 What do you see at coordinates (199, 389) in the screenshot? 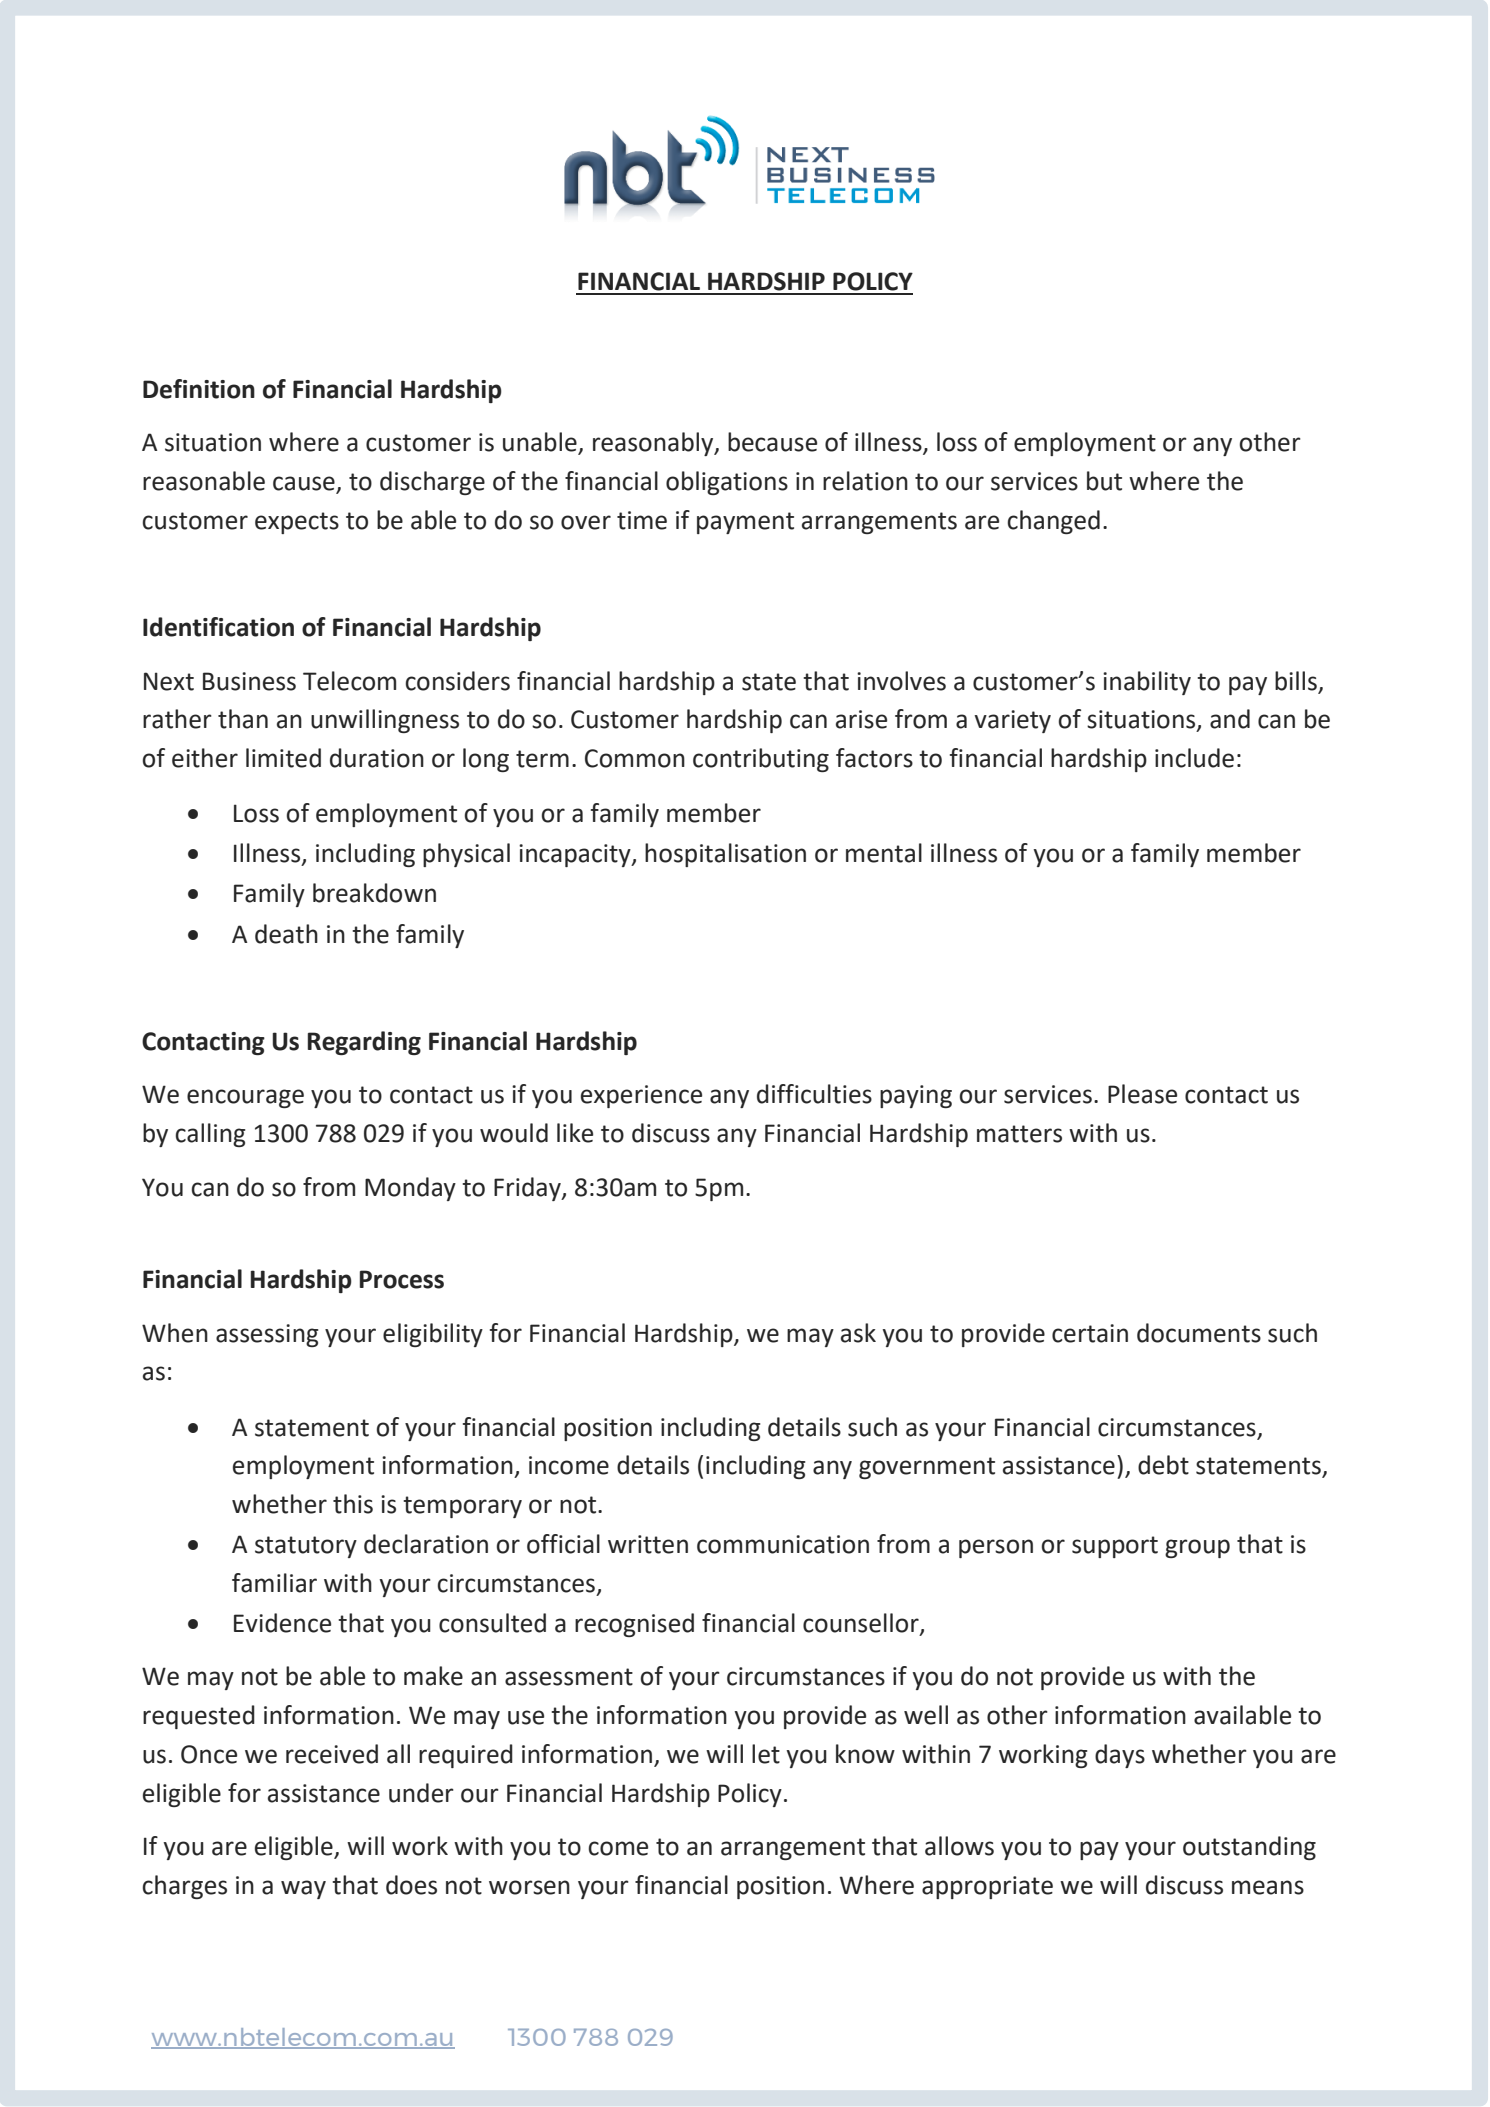
I see `Definition` at bounding box center [199, 389].
